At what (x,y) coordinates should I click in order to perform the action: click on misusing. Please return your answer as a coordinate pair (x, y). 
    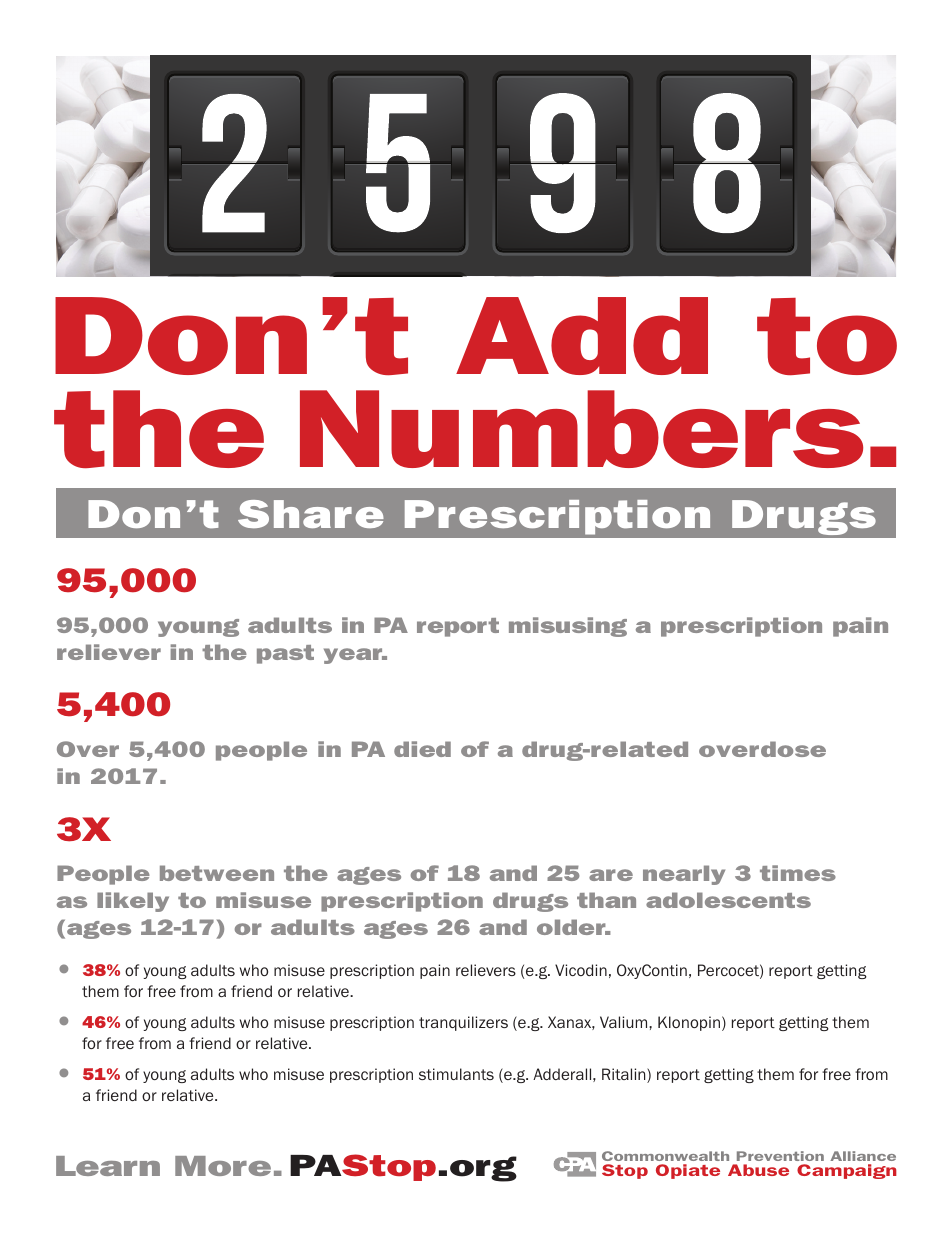
    Looking at the image, I should click on (568, 627).
